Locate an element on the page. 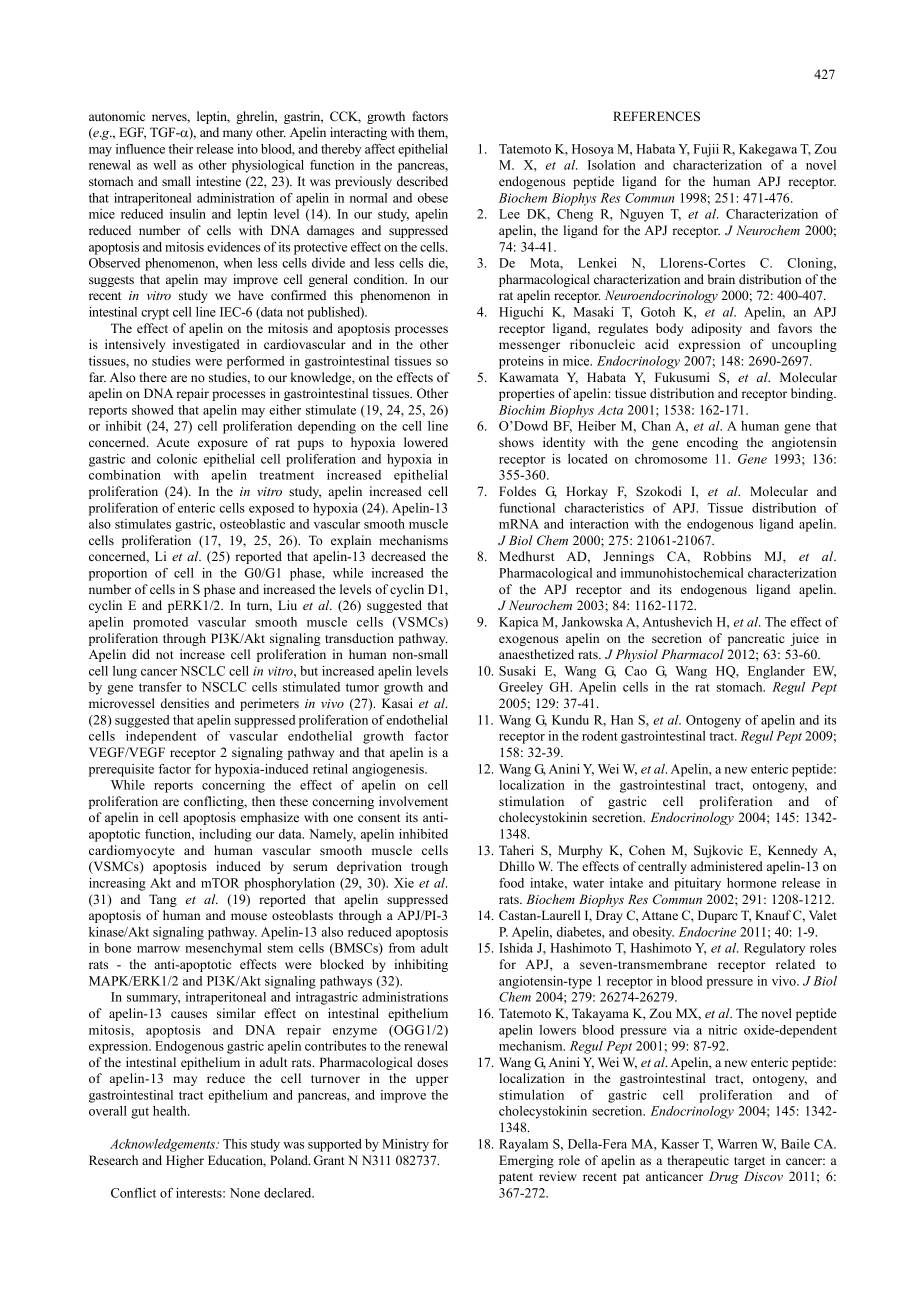  Tang is located at coordinates (163, 900).
